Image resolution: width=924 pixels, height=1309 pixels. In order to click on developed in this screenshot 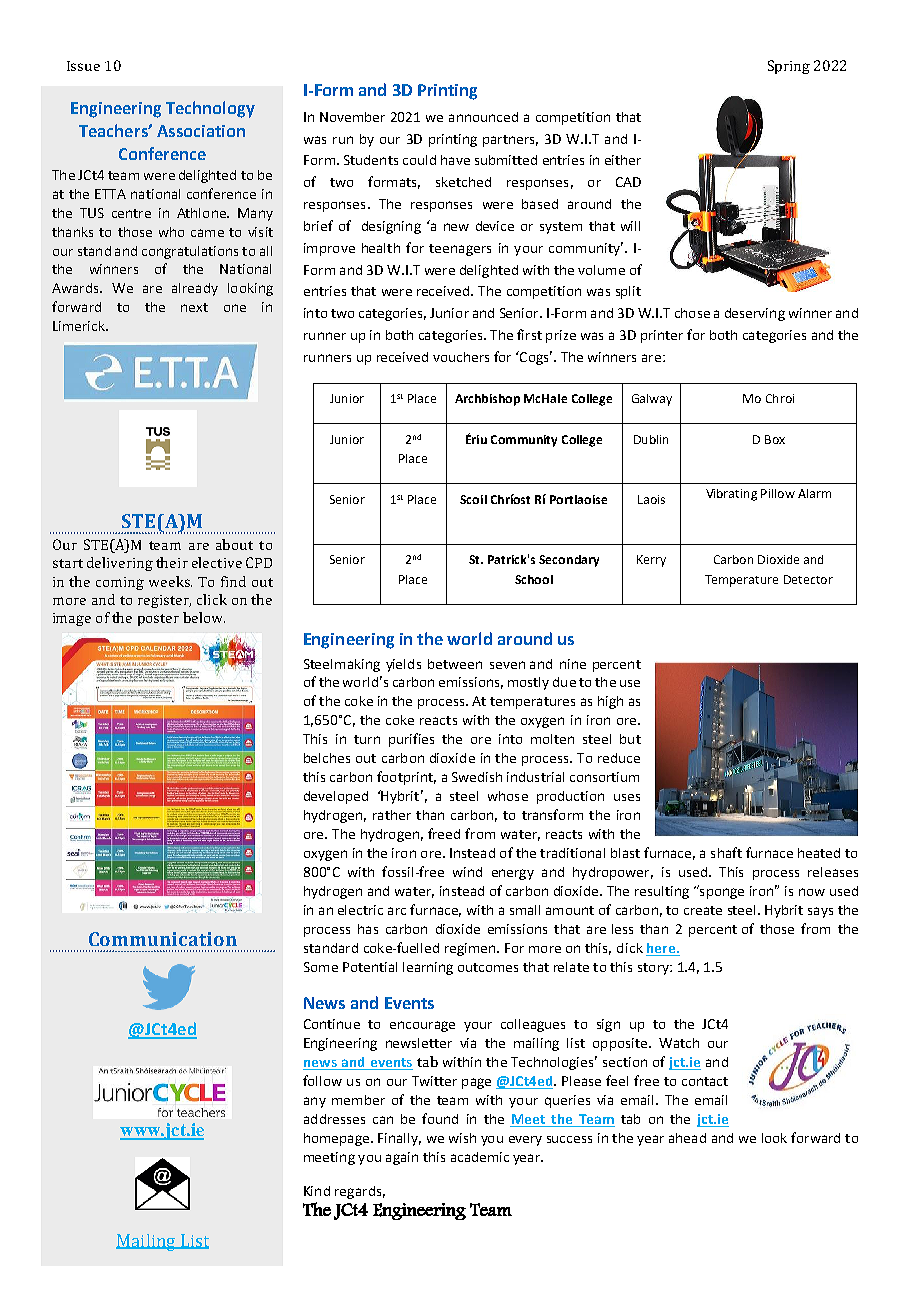, I will do `click(336, 797)`.
